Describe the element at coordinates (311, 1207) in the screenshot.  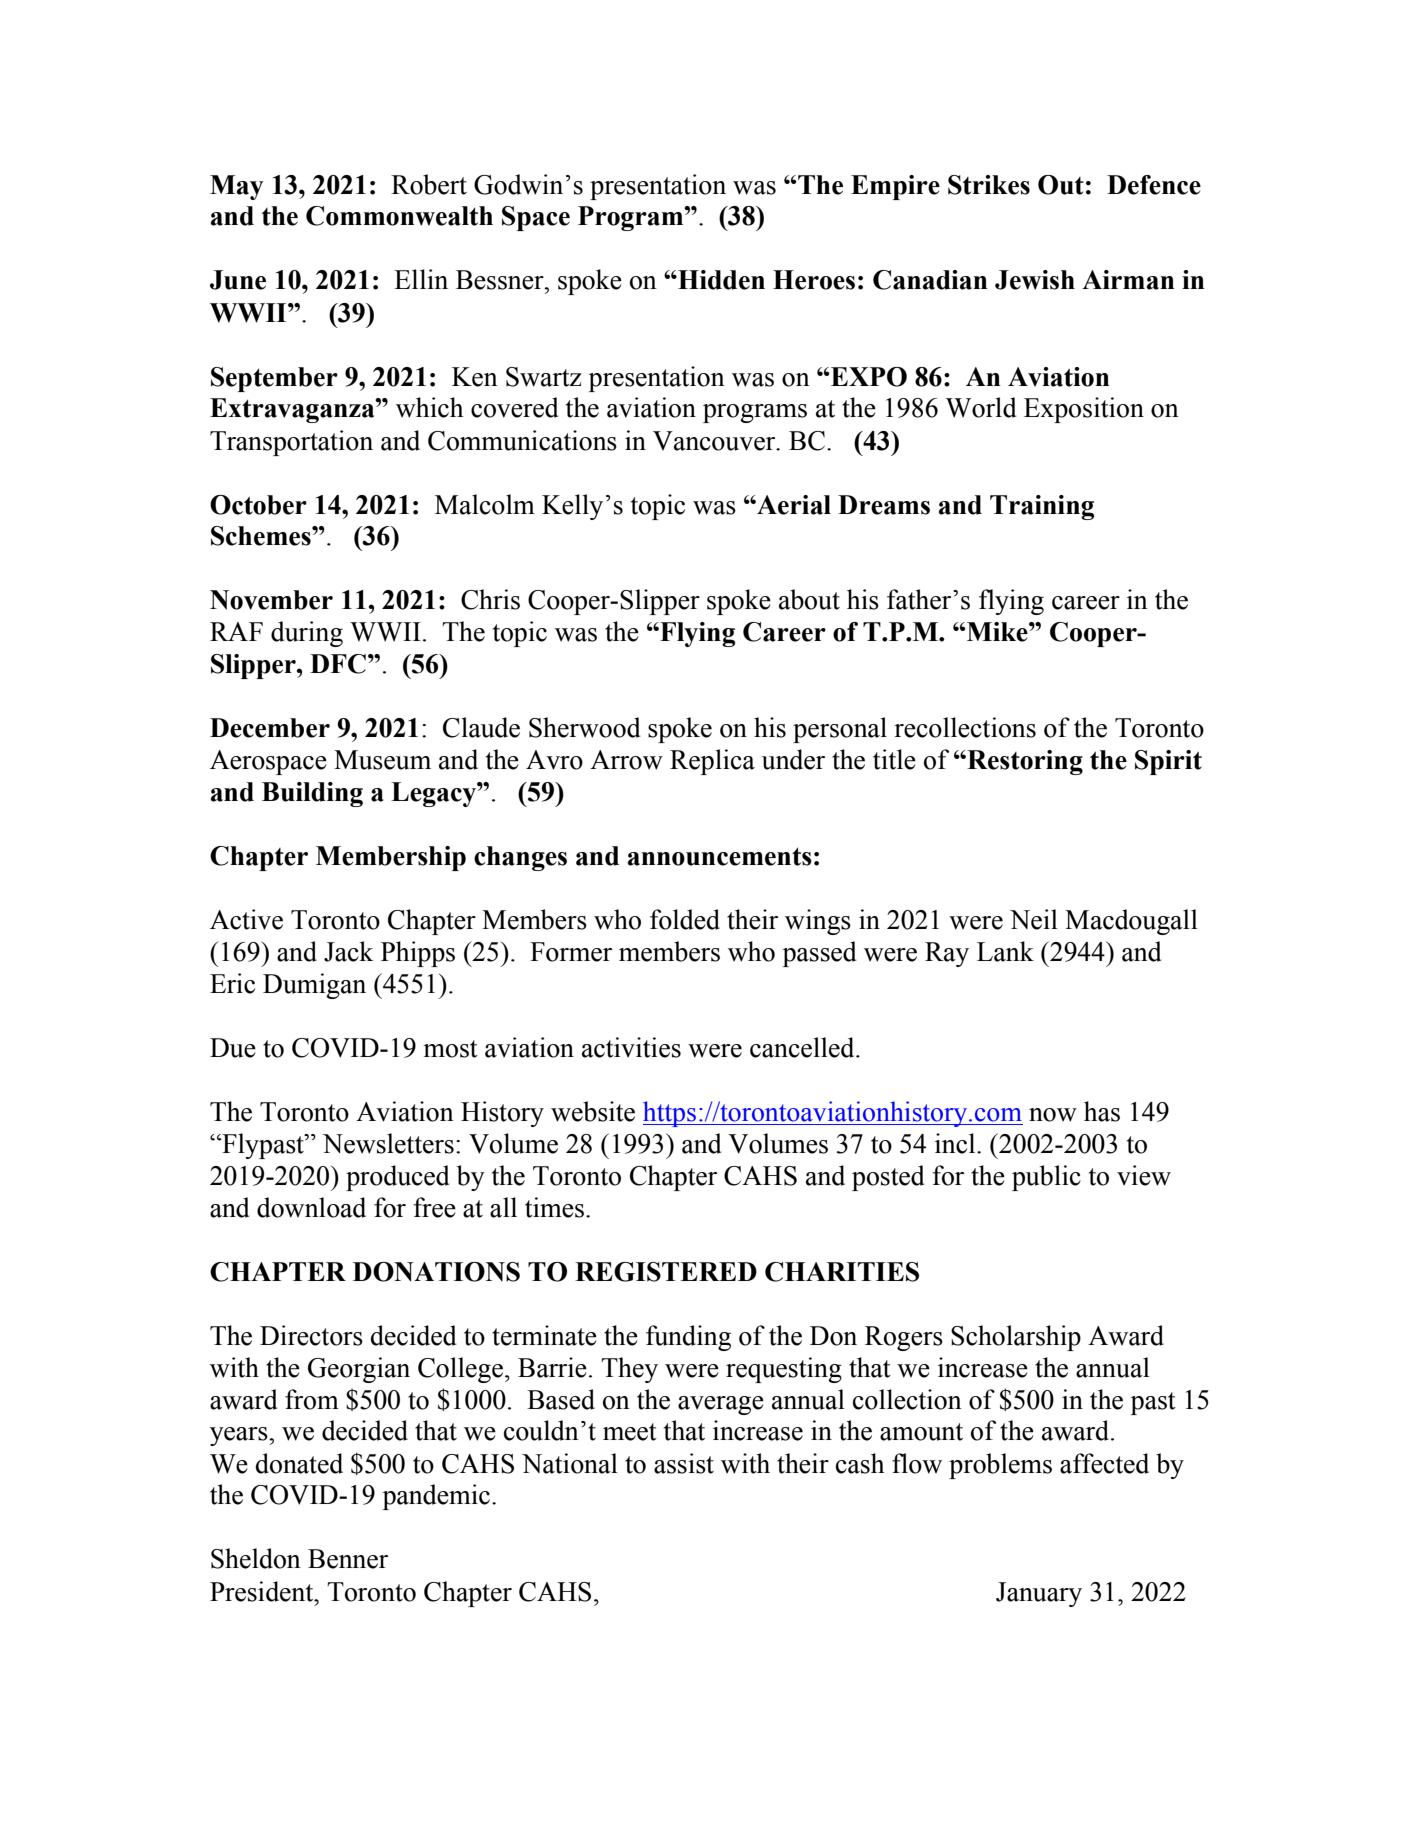
I see `download` at that location.
